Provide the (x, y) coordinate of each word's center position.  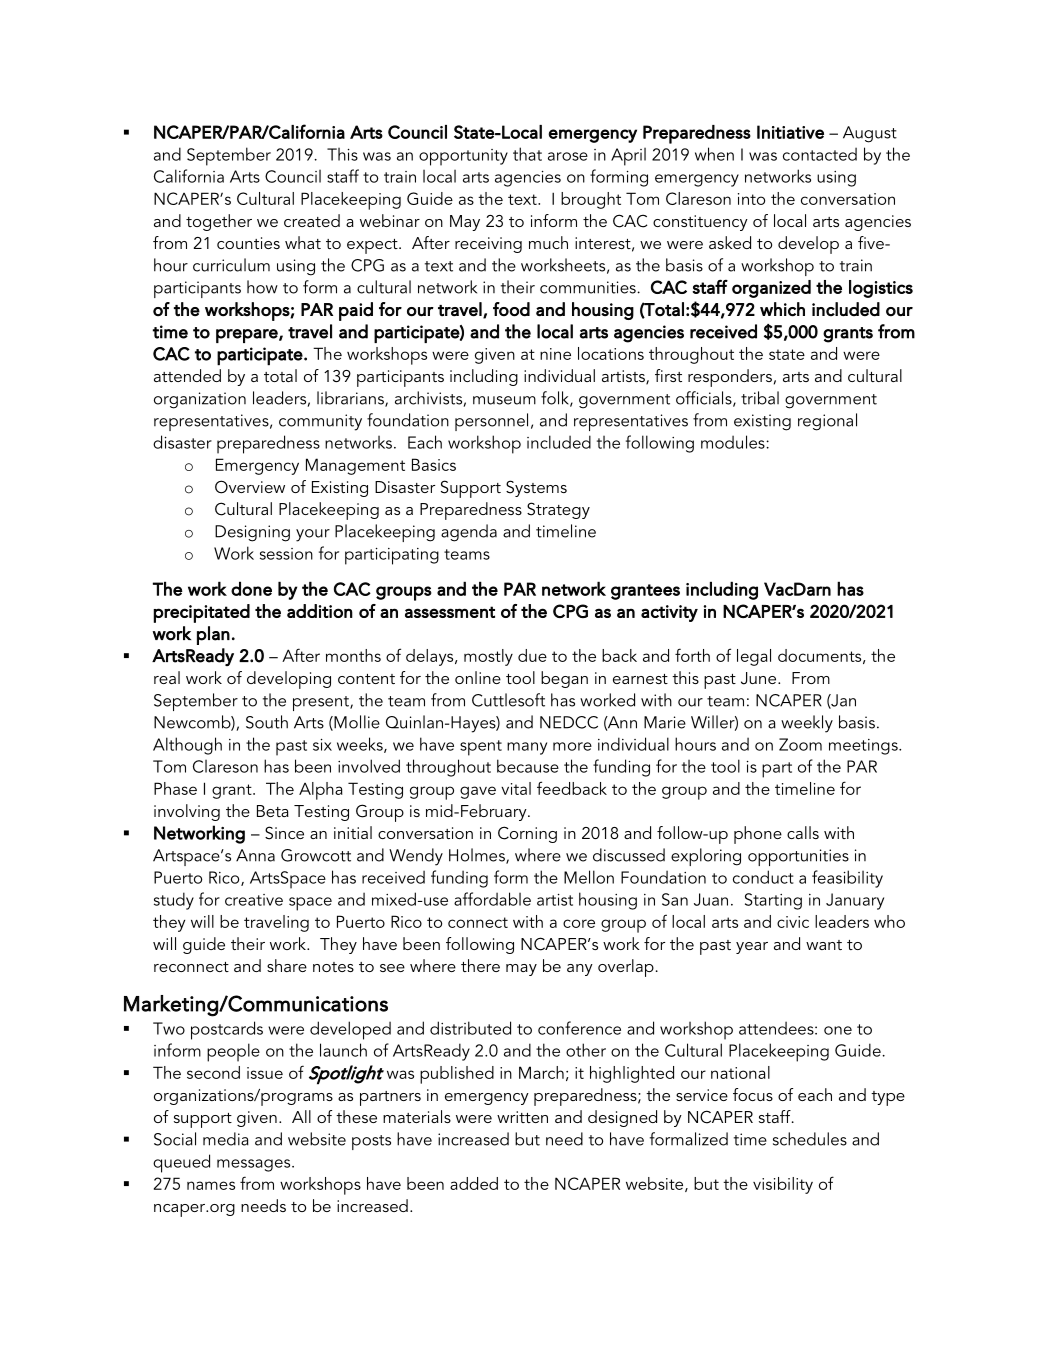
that (527, 154)
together (219, 222)
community (320, 422)
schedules (810, 1139)
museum (504, 400)
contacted (820, 154)
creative (254, 900)
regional (827, 422)
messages (255, 1165)
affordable (492, 899)
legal (754, 657)
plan (213, 635)
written (522, 1117)
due (532, 655)
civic (793, 922)
